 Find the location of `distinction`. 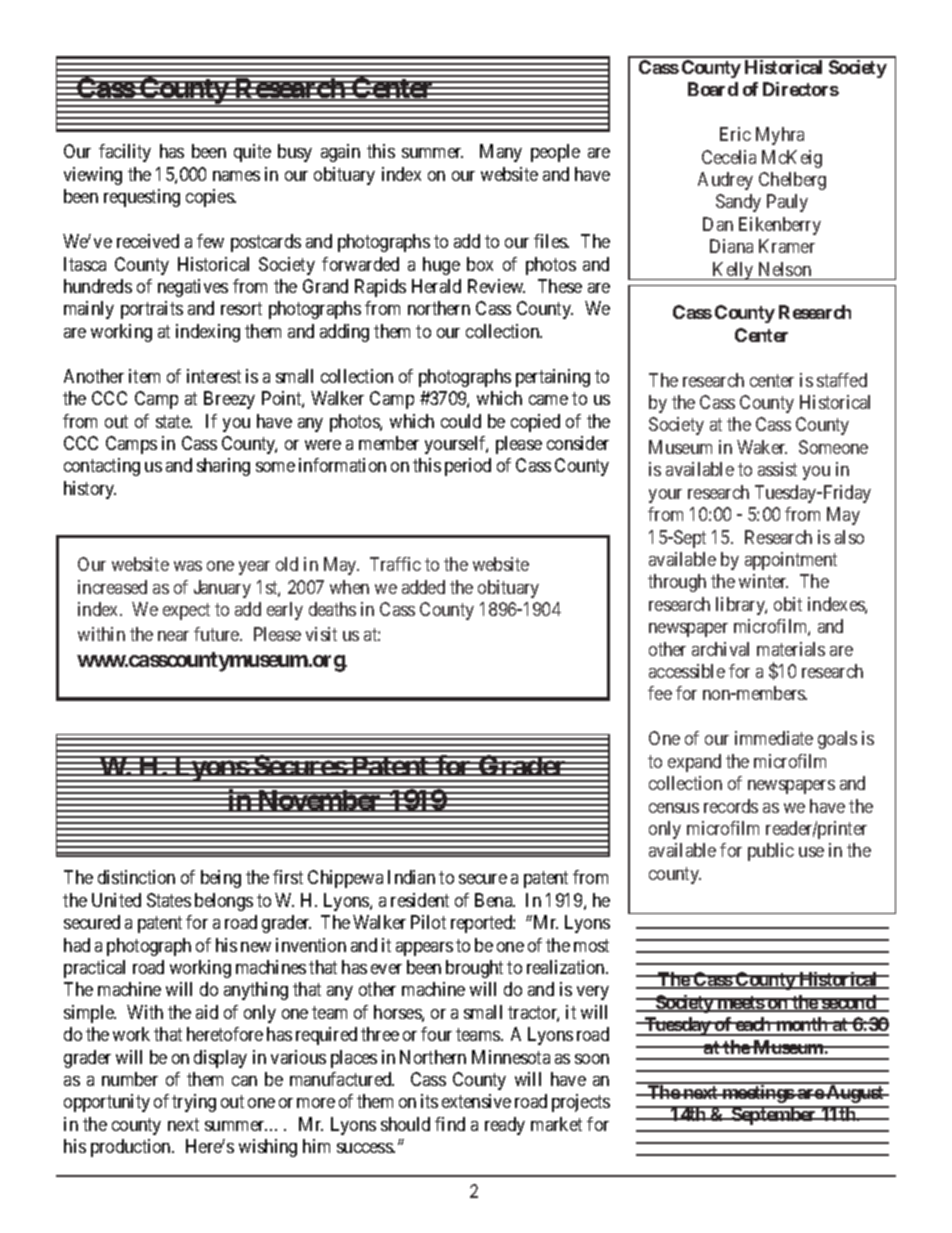

distinction is located at coordinates (136, 877).
